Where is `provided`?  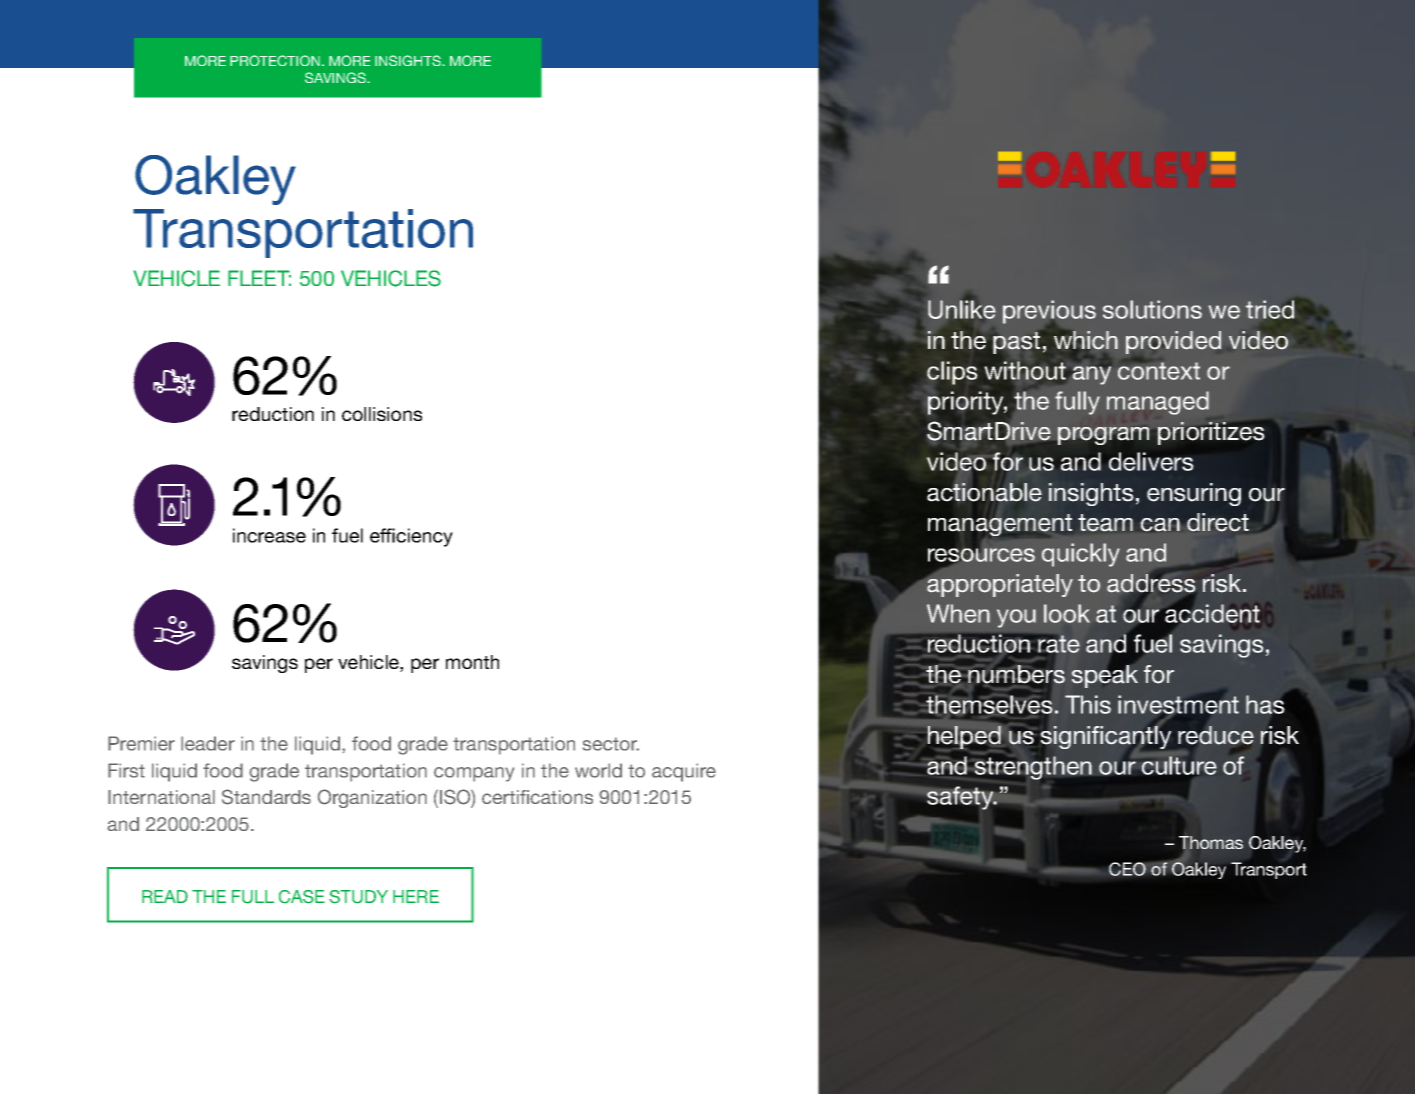 provided is located at coordinates (1173, 342).
